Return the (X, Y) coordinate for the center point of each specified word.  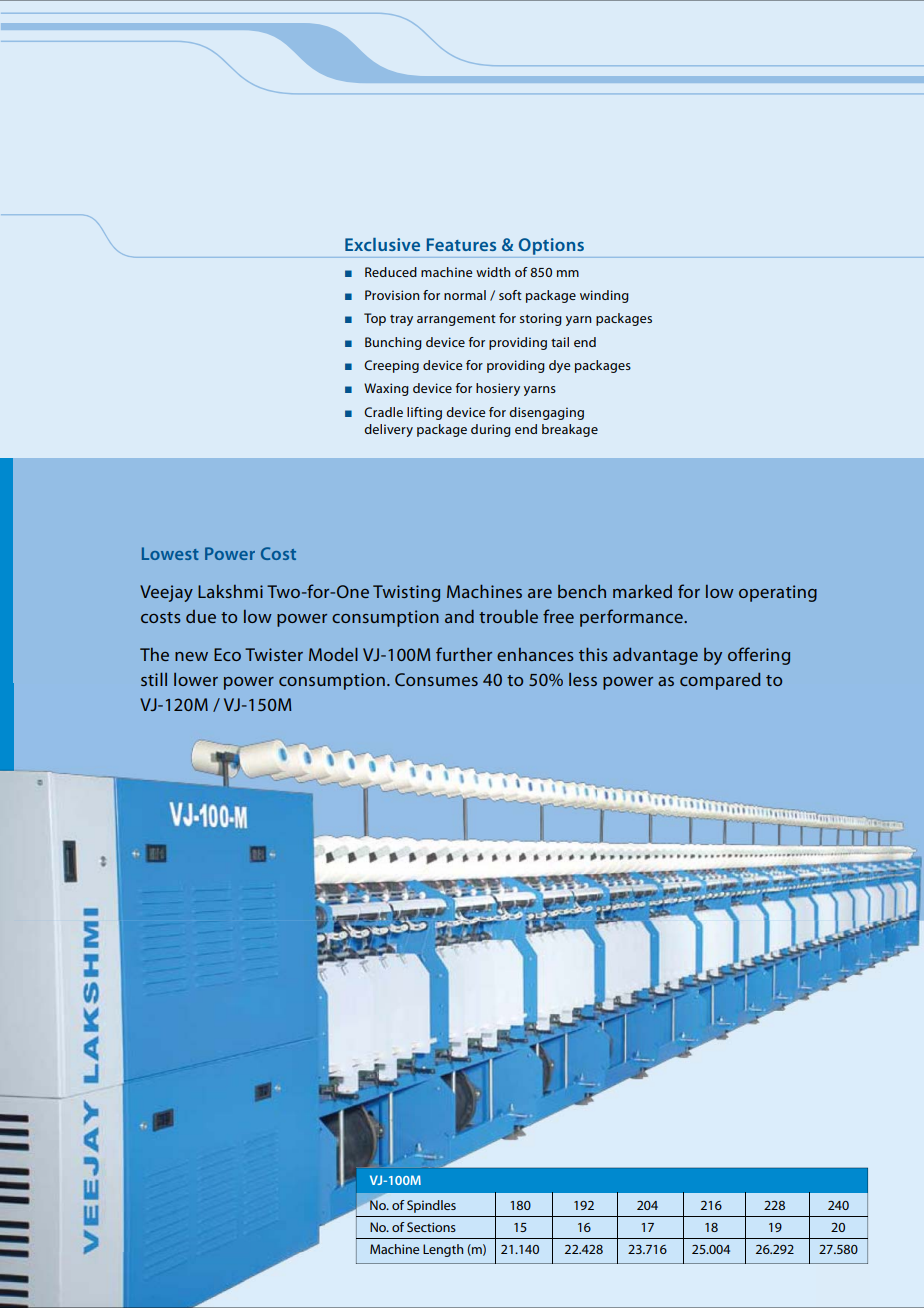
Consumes (436, 679)
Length (443, 1250)
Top (375, 319)
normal (465, 295)
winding (604, 296)
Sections (431, 1227)
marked (642, 591)
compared (720, 681)
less (583, 679)
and (459, 616)
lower (196, 679)
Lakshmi (230, 591)
